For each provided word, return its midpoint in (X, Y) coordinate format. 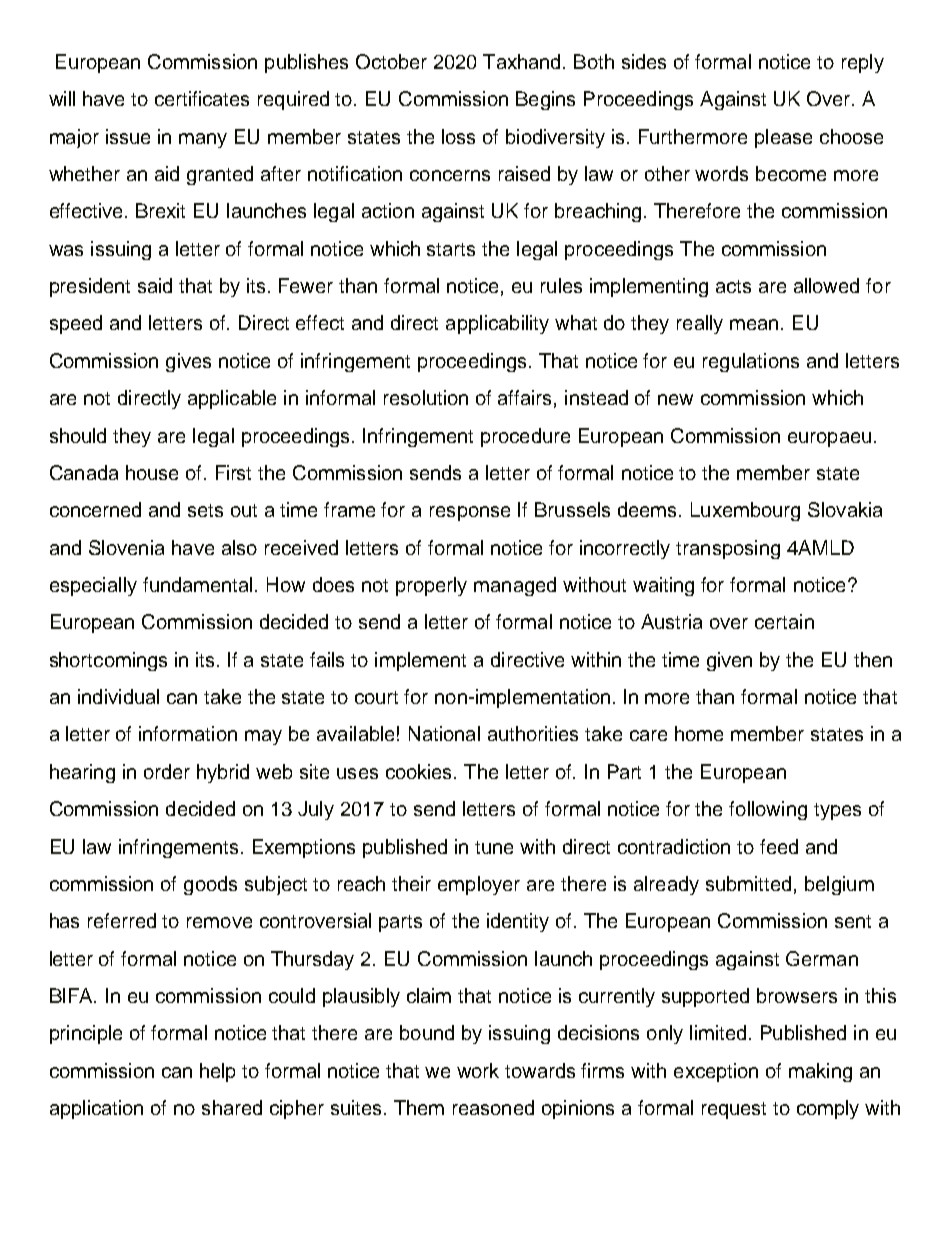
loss (458, 136)
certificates (202, 98)
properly (431, 586)
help (217, 1072)
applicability (497, 324)
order (167, 771)
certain (784, 621)
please (783, 138)
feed (779, 846)
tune (494, 847)
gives (188, 362)
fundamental (197, 584)
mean (754, 324)
